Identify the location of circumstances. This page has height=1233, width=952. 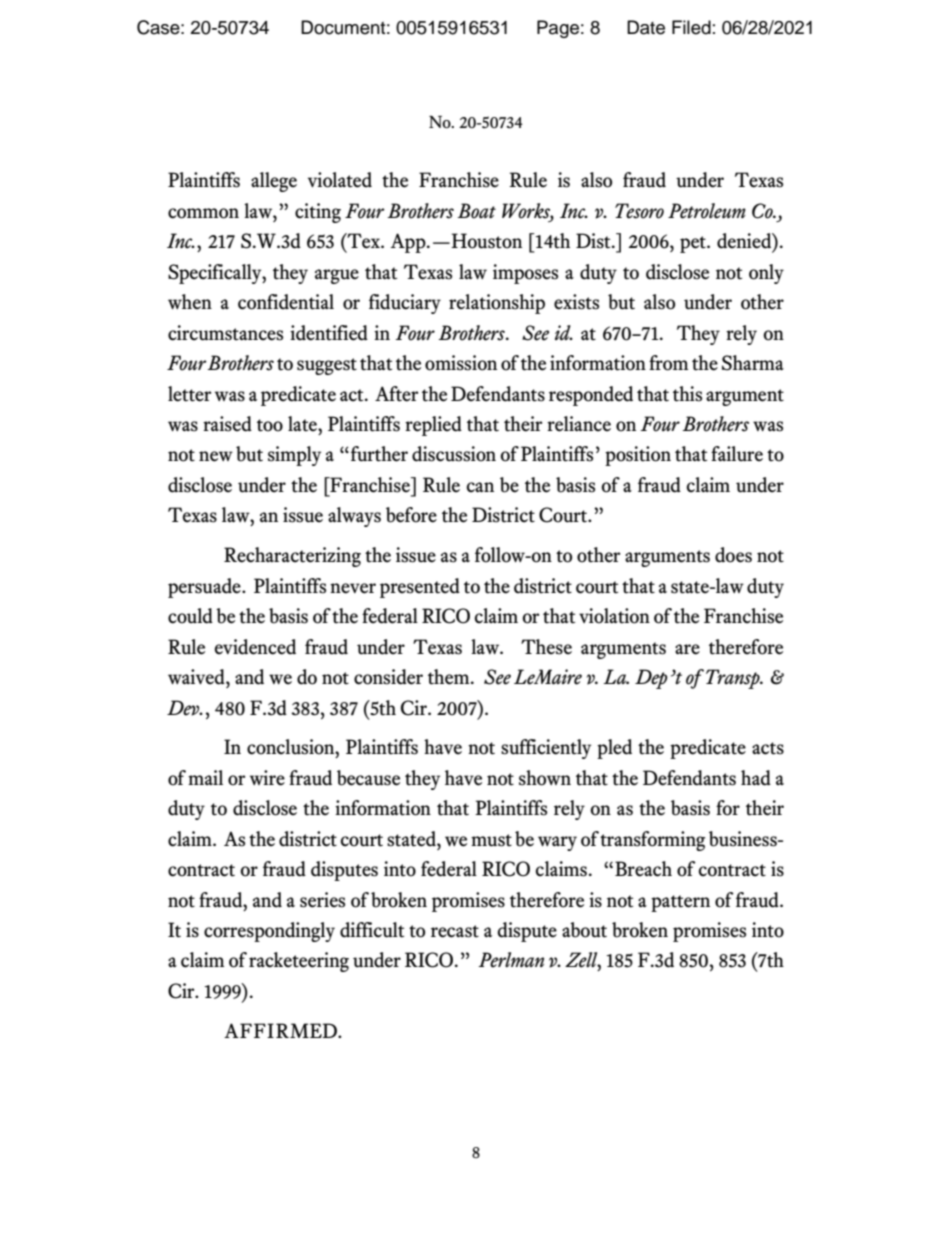
(225, 333).
